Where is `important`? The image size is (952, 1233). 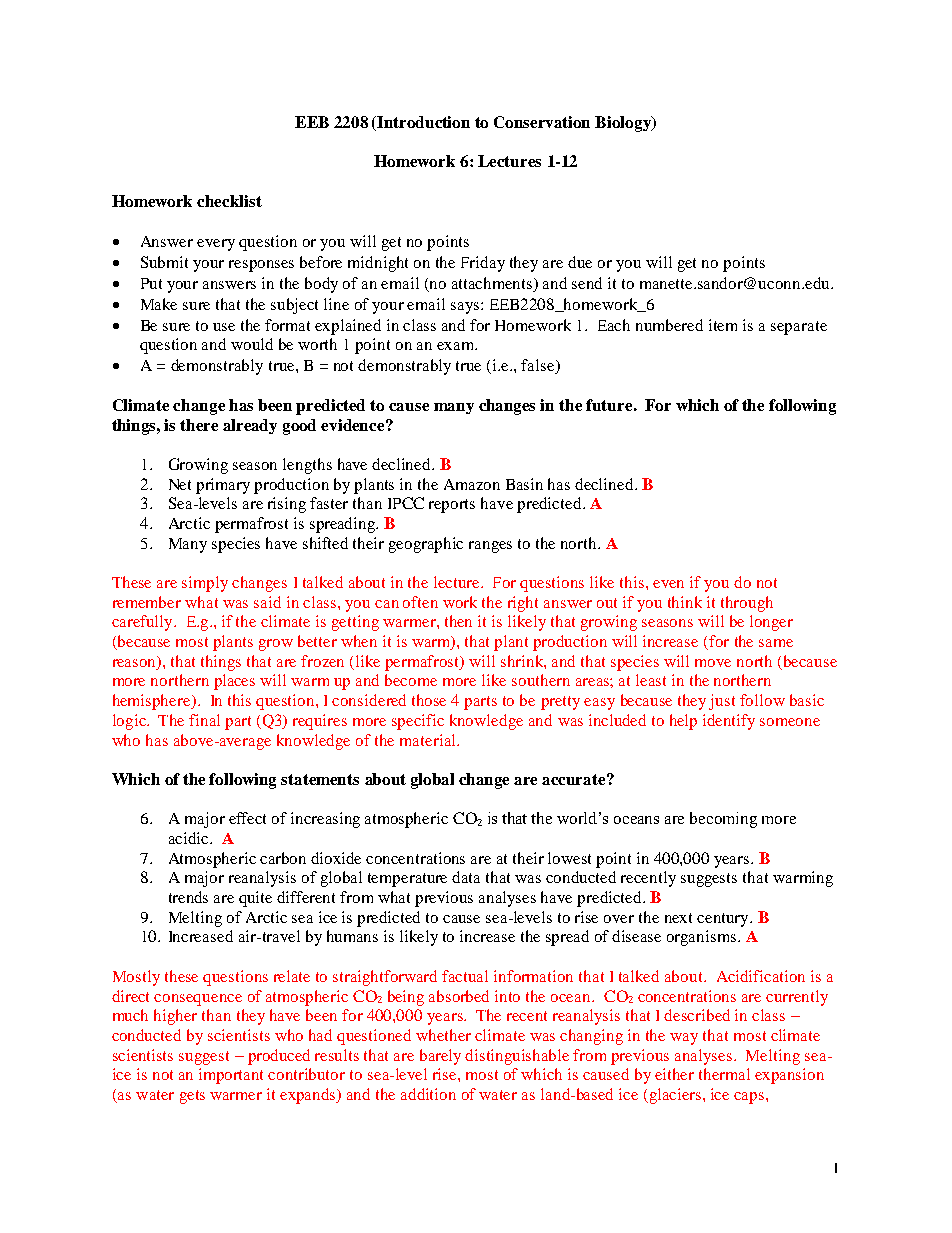
important is located at coordinates (231, 1076).
